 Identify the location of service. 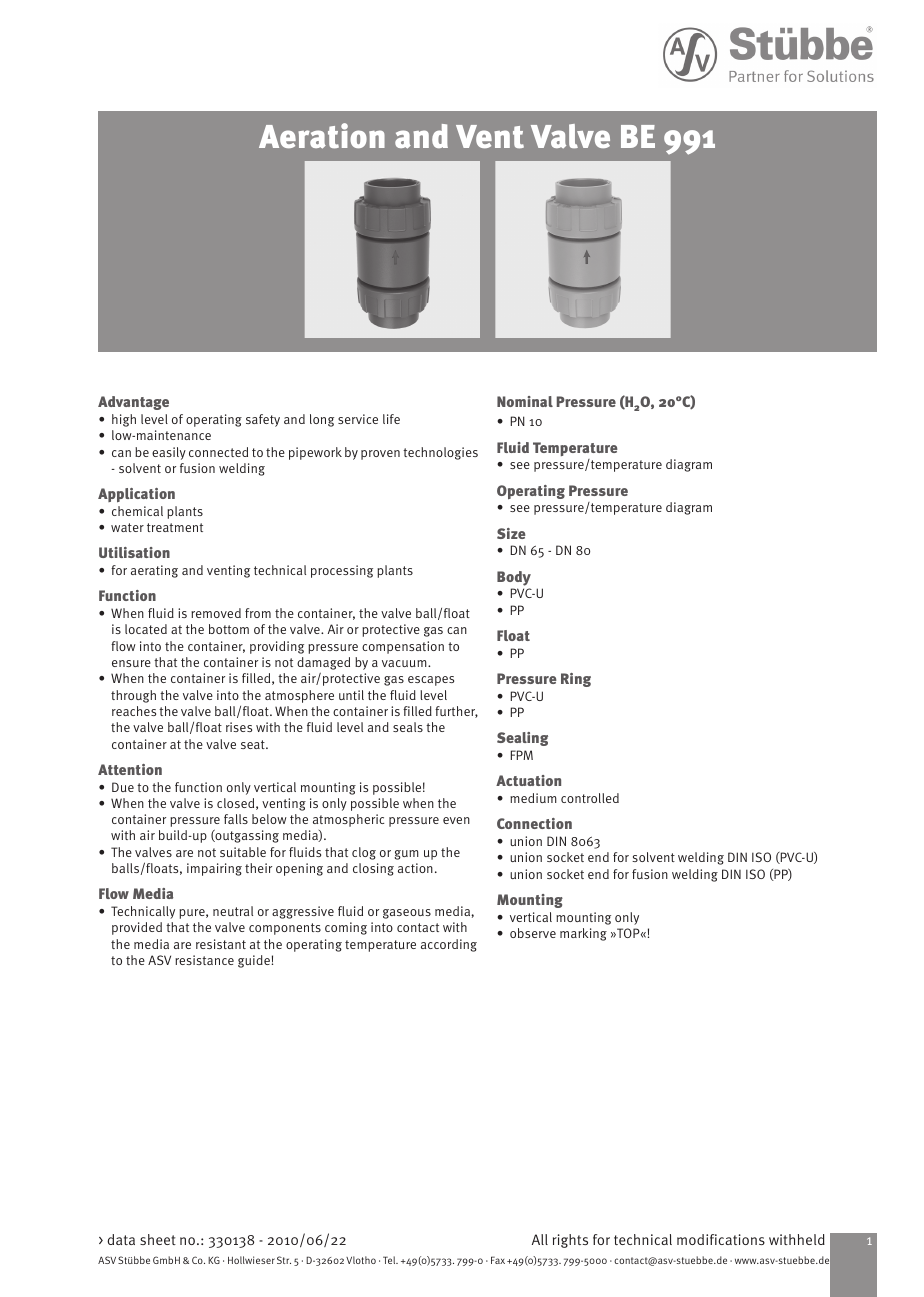
(358, 419).
